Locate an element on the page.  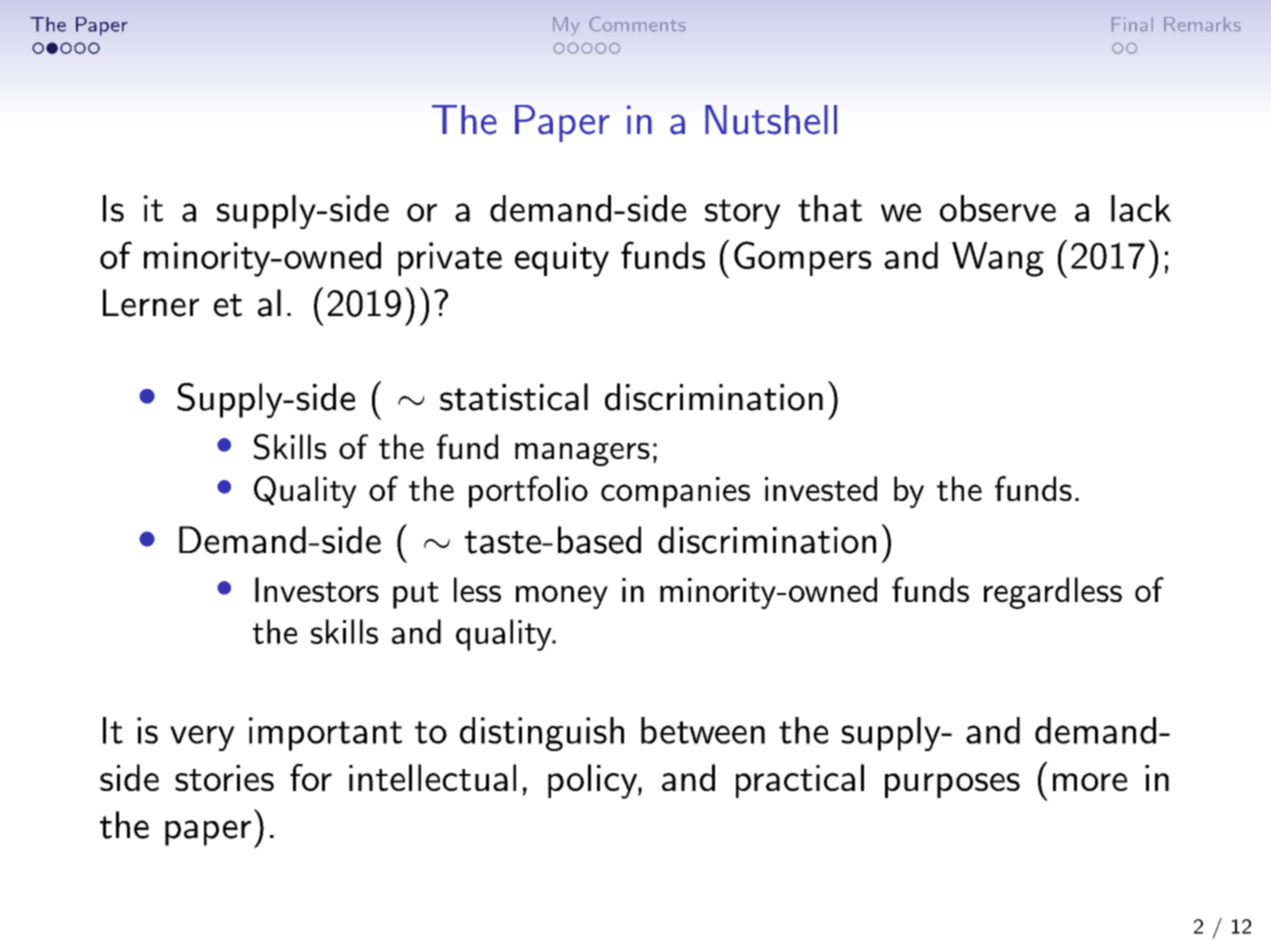
Final is located at coordinates (1132, 24).
